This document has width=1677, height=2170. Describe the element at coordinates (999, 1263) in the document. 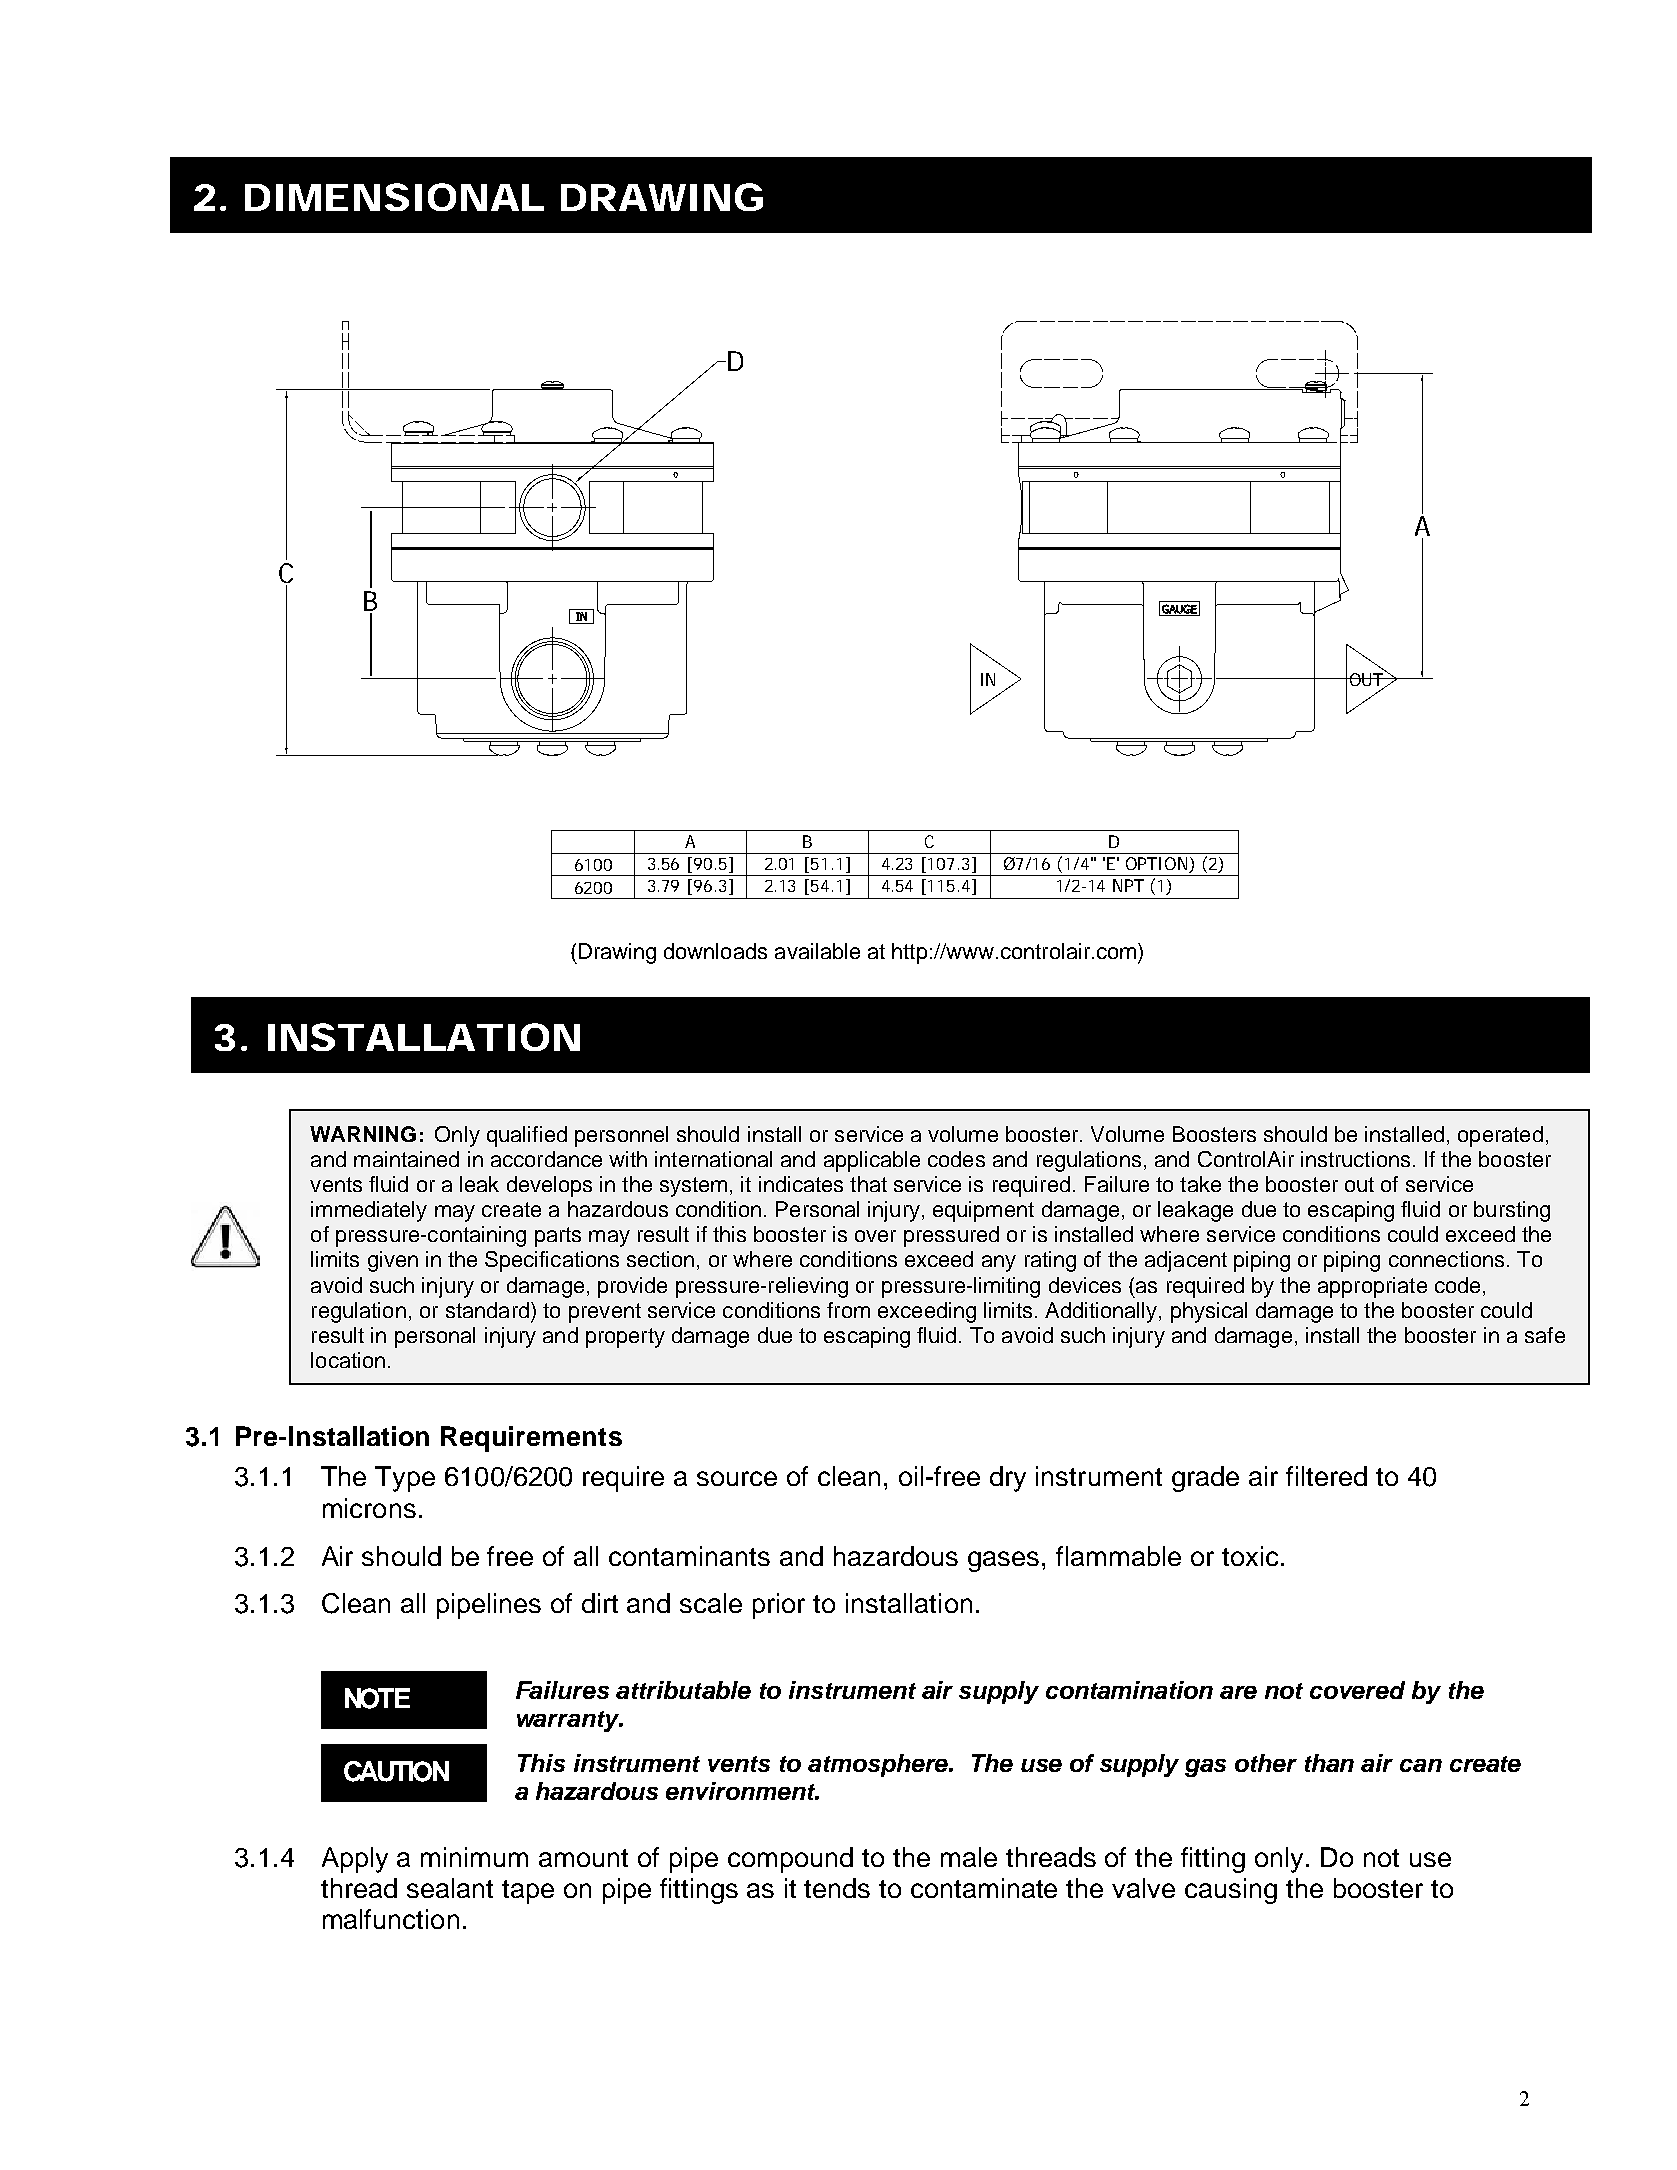

I see `any` at that location.
